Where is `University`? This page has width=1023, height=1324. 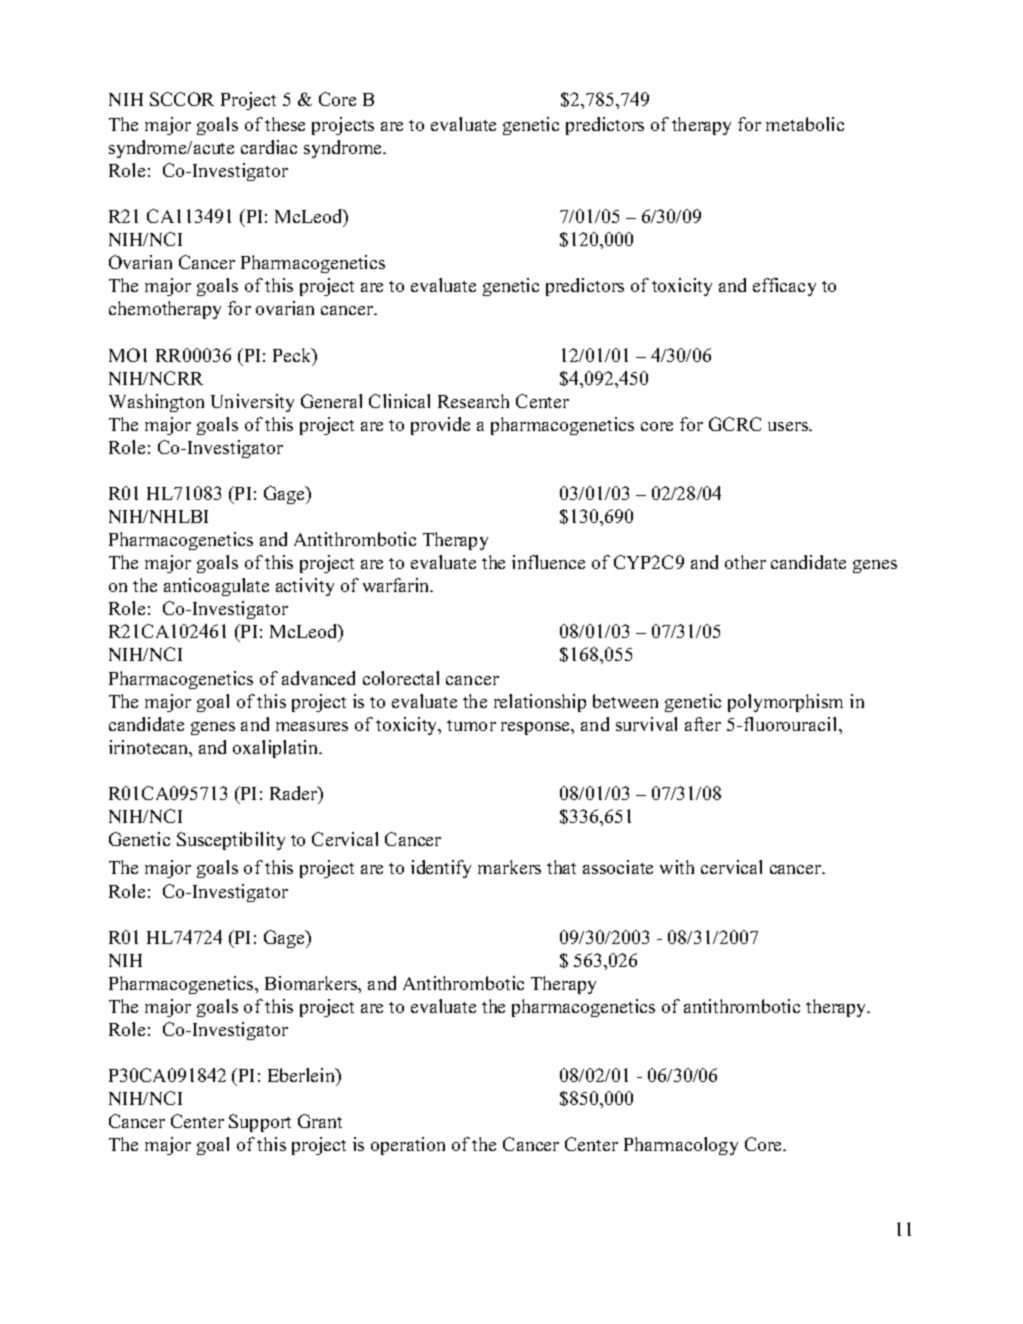
University is located at coordinates (252, 403).
